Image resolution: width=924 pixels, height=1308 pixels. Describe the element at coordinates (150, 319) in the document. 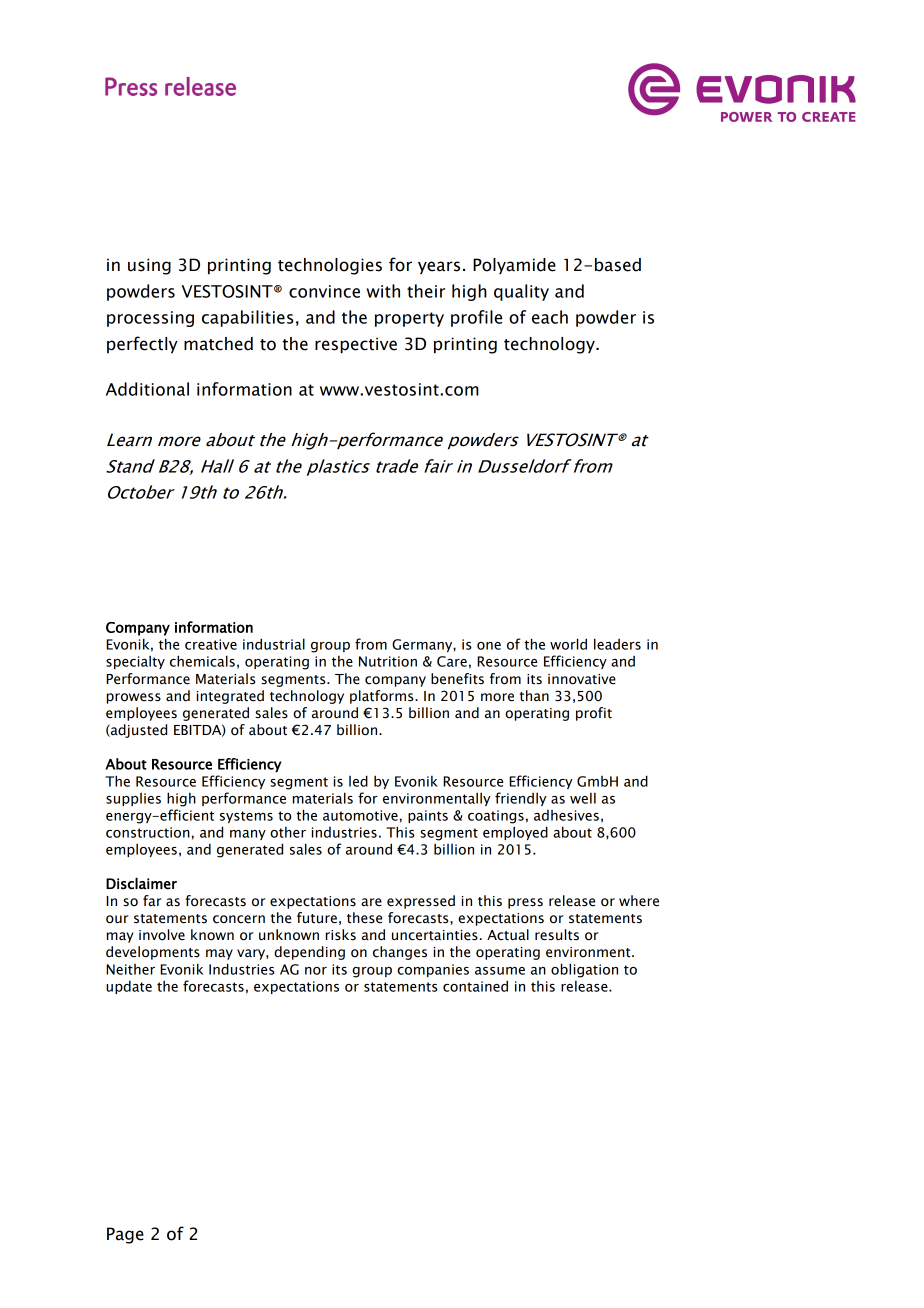

I see `processing` at that location.
